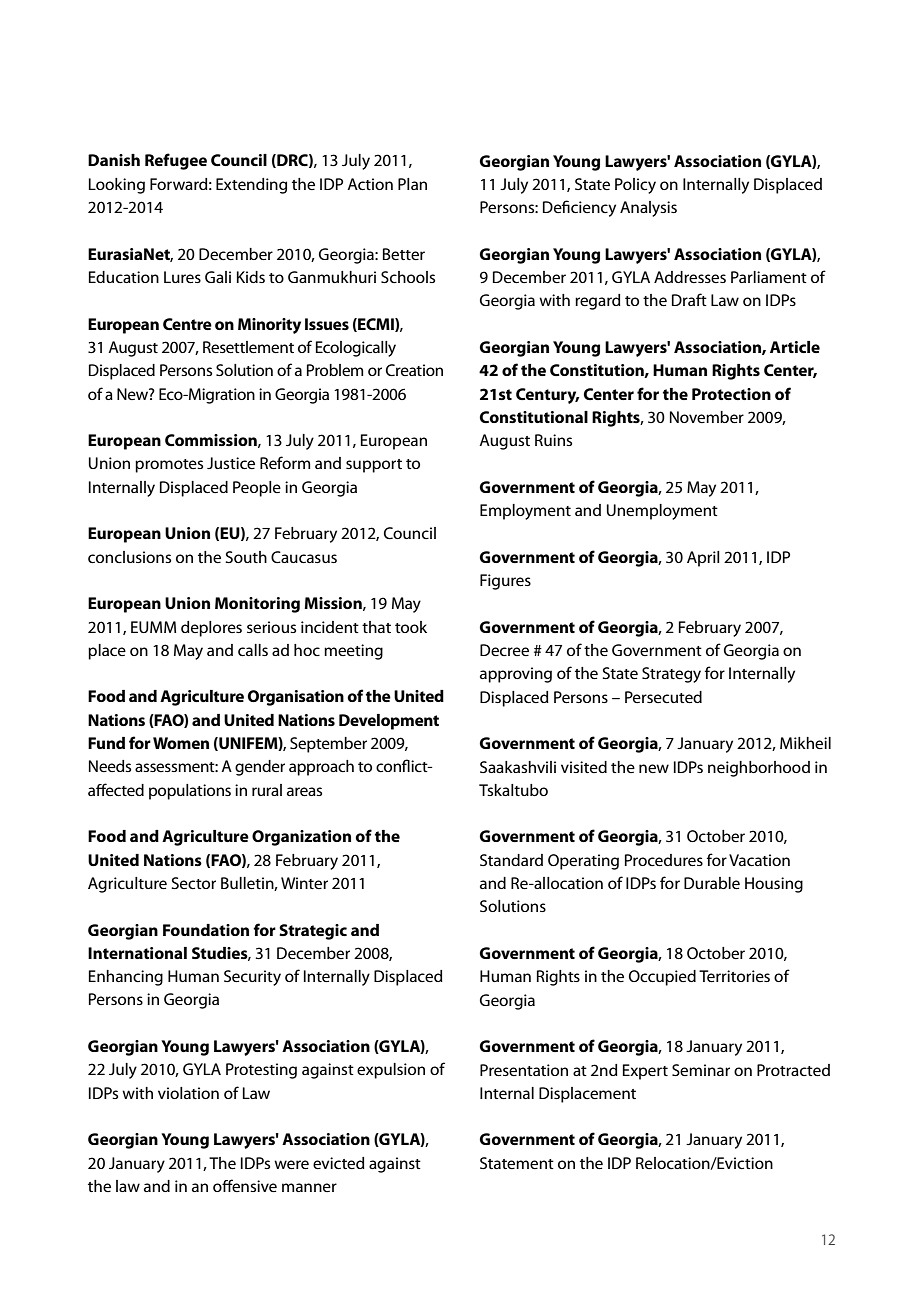 Image resolution: width=924 pixels, height=1308 pixels. Describe the element at coordinates (412, 184) in the screenshot. I see `Plan` at that location.
